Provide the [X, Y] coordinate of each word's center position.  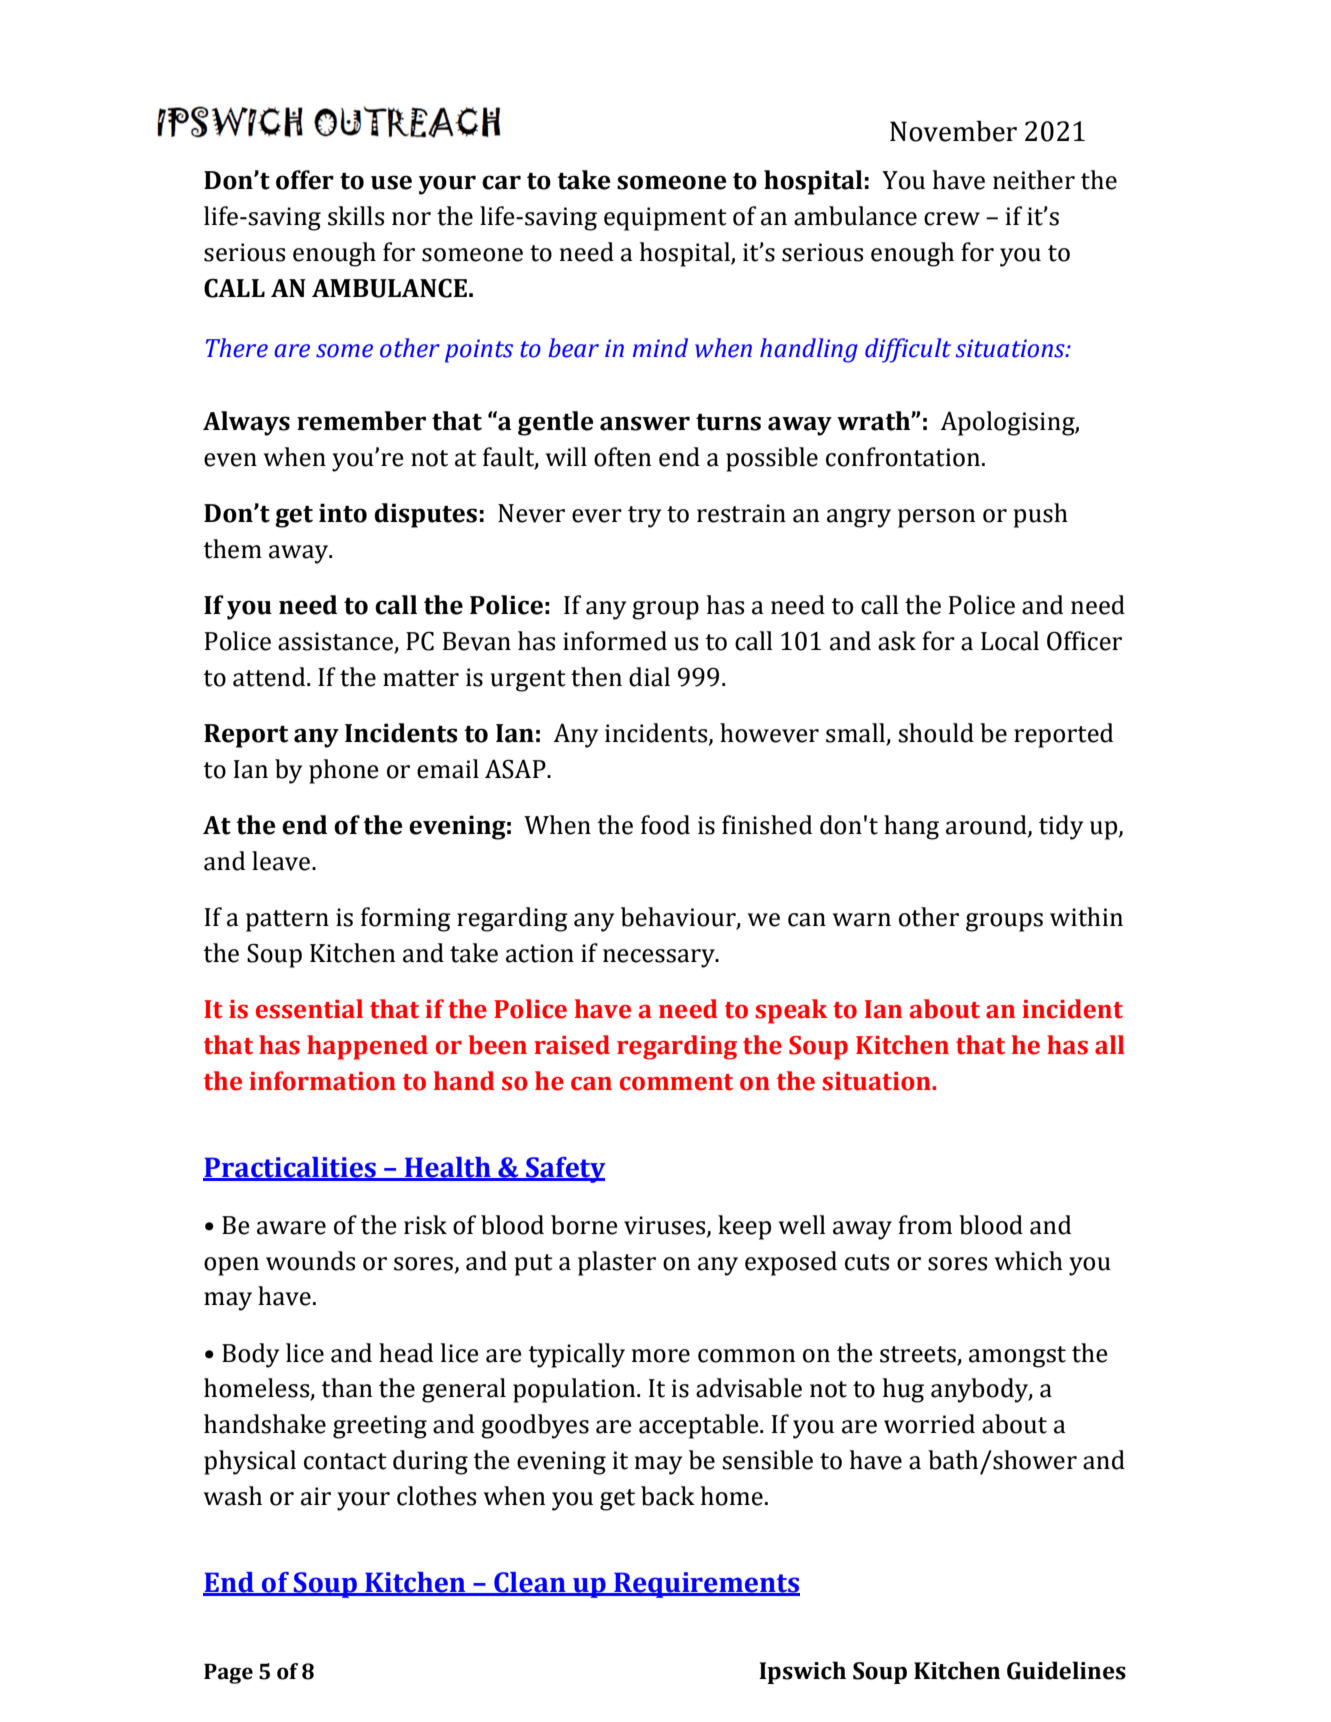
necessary [660, 958]
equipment [665, 219]
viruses [666, 1226]
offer [305, 180]
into [343, 513]
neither [1034, 180]
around [987, 826]
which [1029, 1261]
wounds [310, 1261]
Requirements [706, 1585]
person [936, 518]
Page [228, 1674]
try [644, 517]
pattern [287, 921]
